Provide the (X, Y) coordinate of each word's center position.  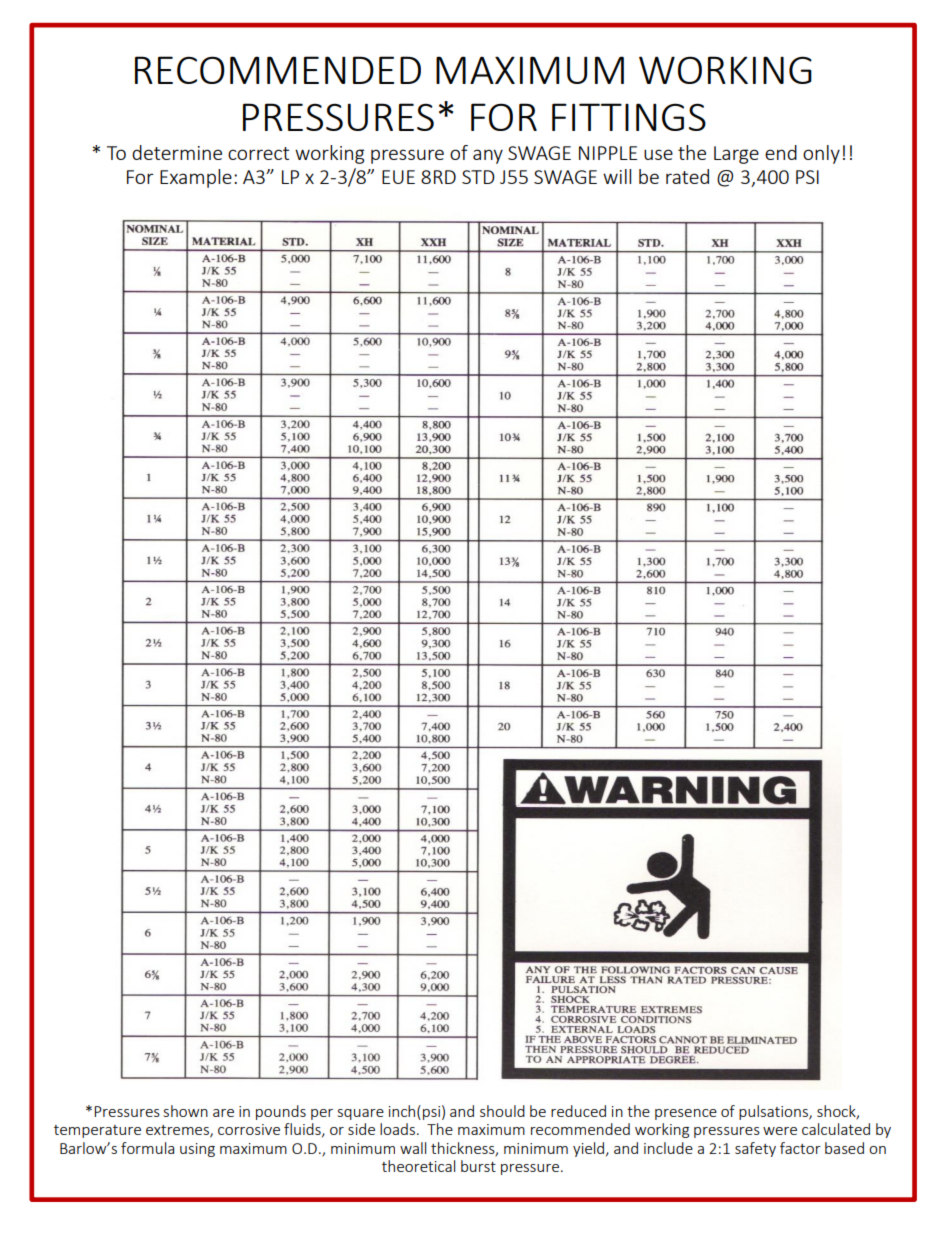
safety (755, 1149)
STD (478, 177)
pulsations (774, 1112)
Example (196, 178)
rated (687, 176)
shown (186, 1111)
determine (177, 152)
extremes (178, 1131)
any (488, 156)
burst (478, 1166)
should (502, 1111)
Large (736, 155)
